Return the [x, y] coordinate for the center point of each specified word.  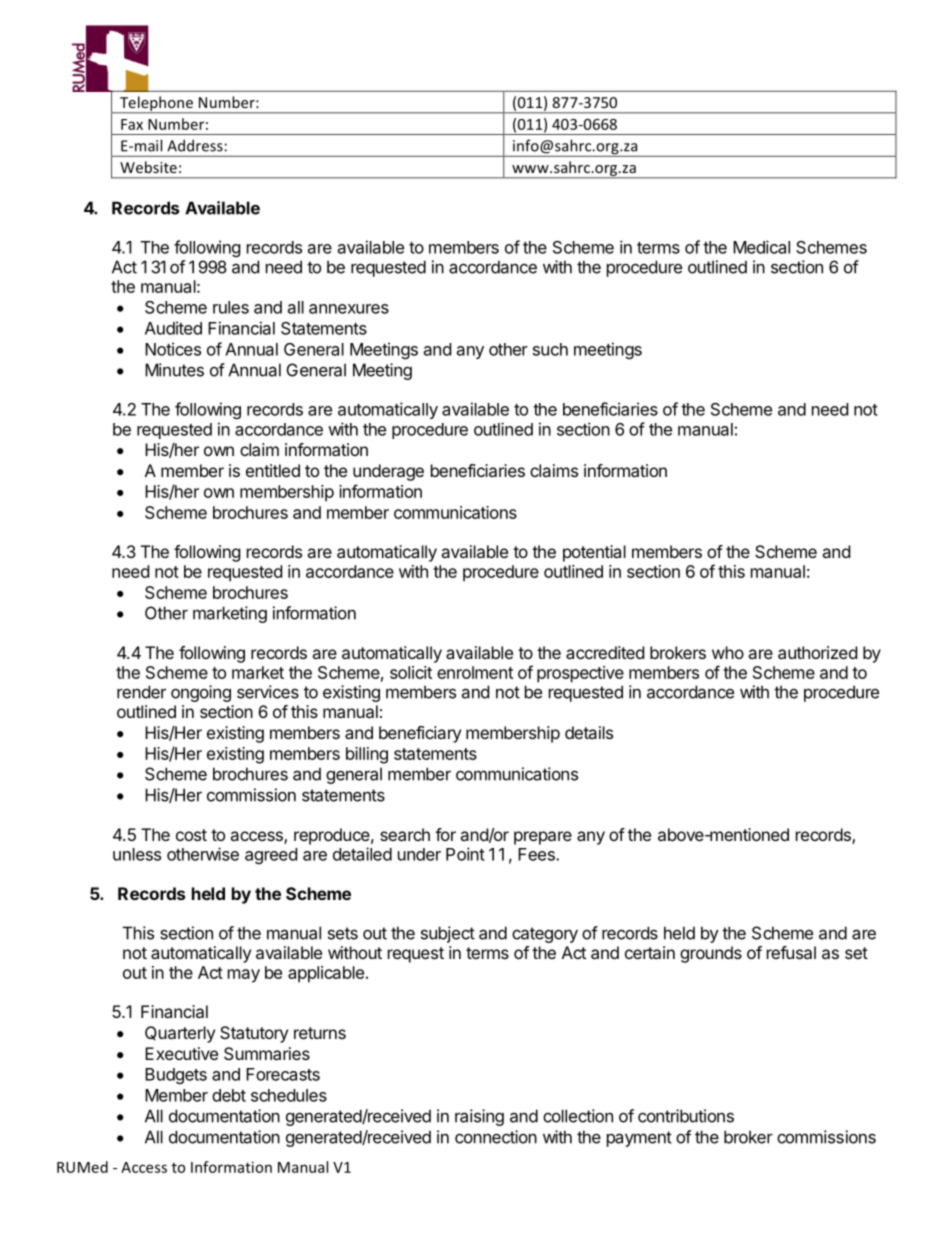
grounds [711, 954]
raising [479, 1117]
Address [195, 145]
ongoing [201, 693]
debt [229, 1095]
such [550, 349]
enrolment [475, 672]
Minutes [174, 370]
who [728, 652]
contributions [686, 1116]
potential [594, 553]
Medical [761, 247]
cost [191, 835]
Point [465, 854]
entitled [273, 470]
